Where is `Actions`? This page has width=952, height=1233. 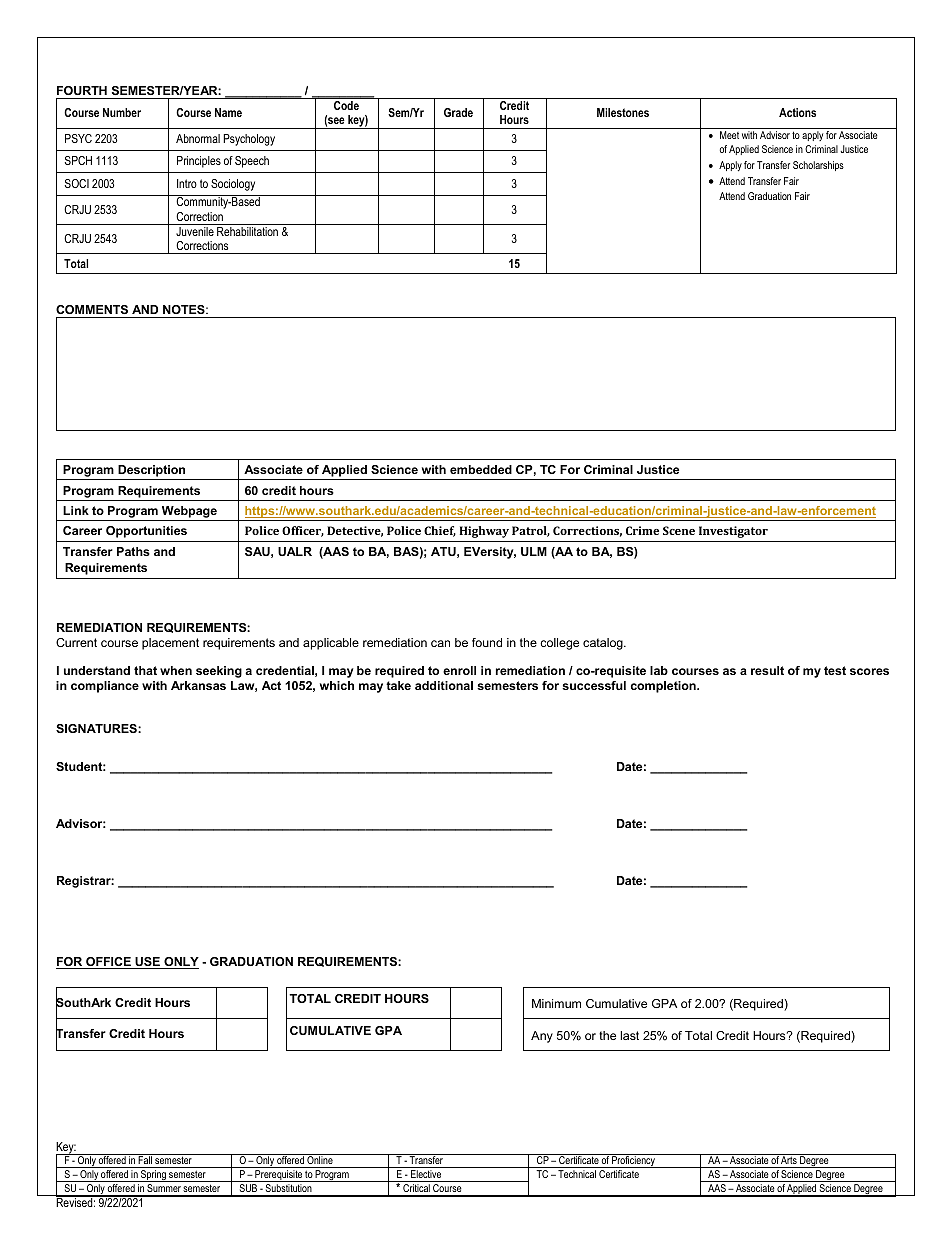 Actions is located at coordinates (797, 112).
